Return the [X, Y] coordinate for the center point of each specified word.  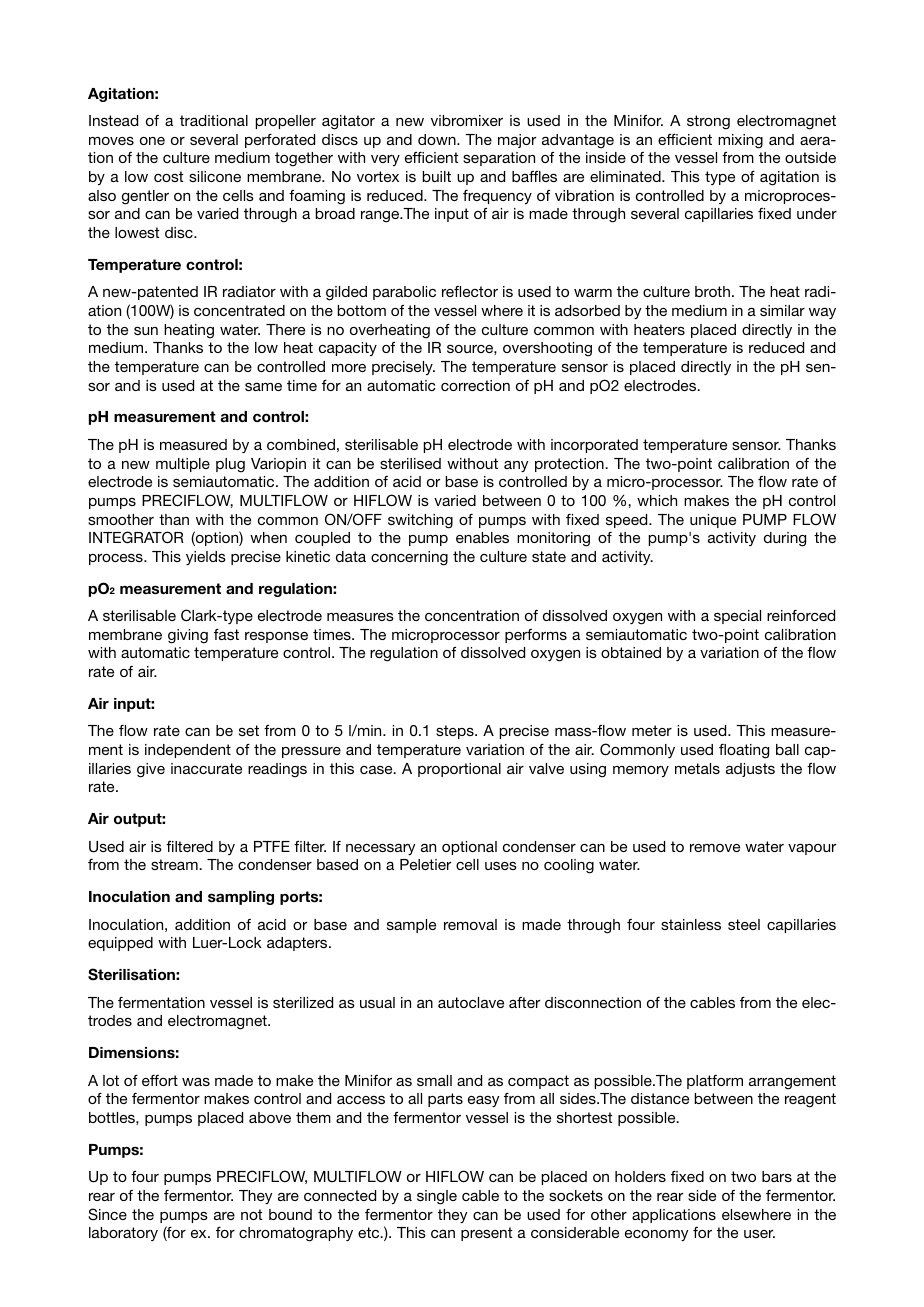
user [759, 1234]
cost [168, 176]
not [251, 1214]
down [438, 139]
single [437, 1197]
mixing [740, 141]
